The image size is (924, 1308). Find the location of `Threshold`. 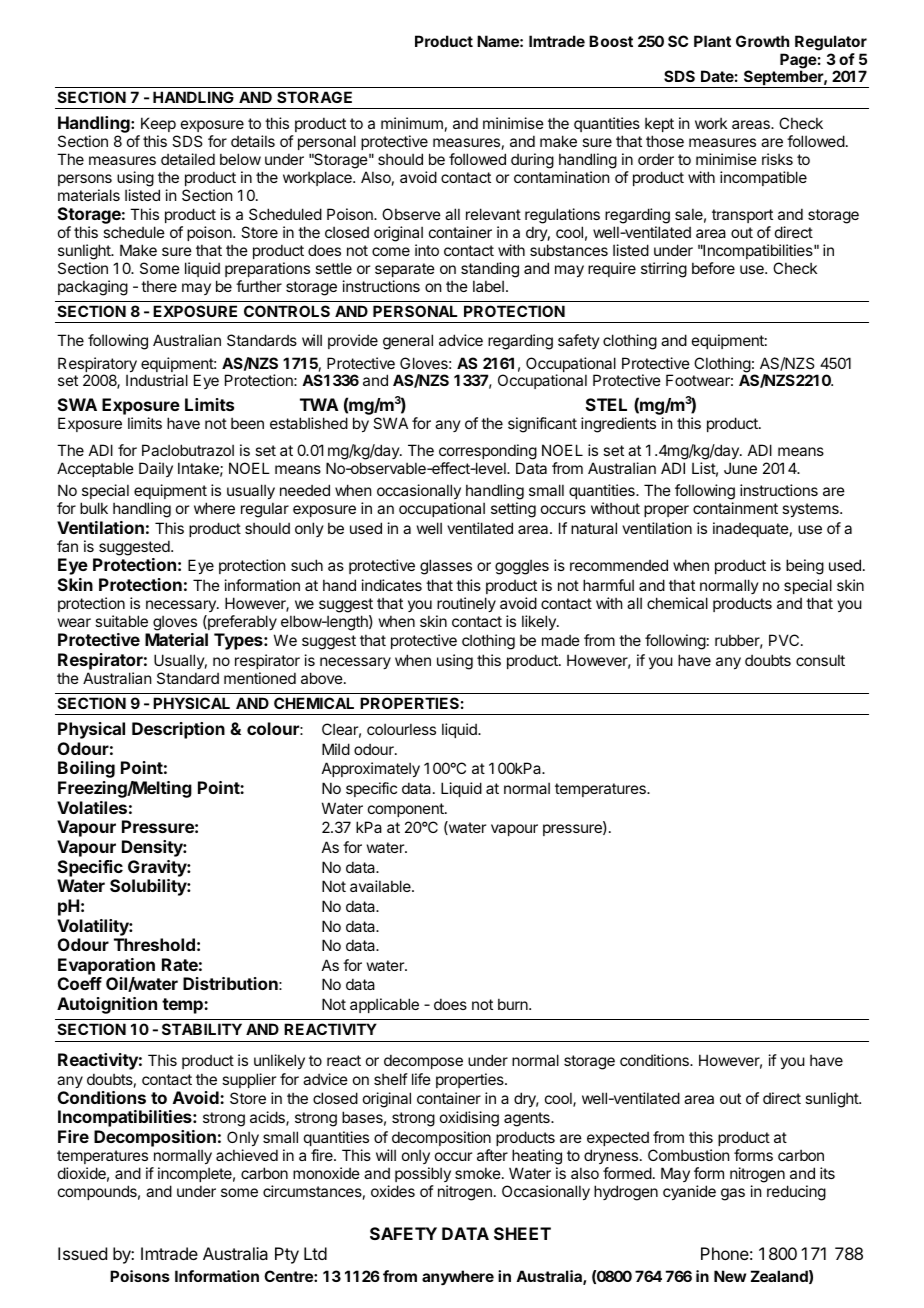

Threshold is located at coordinates (154, 944).
